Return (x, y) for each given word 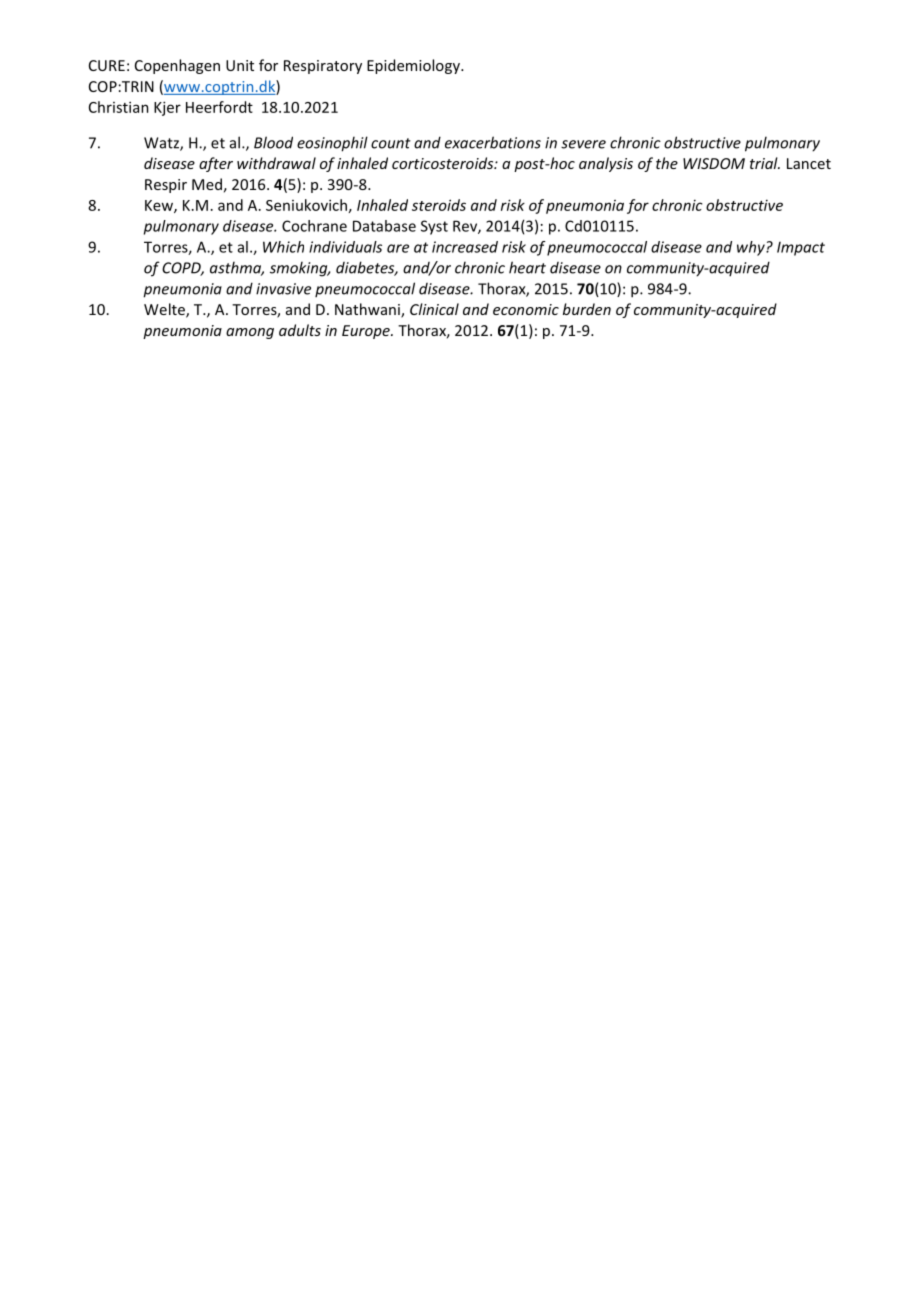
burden (587, 309)
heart (527, 267)
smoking (300, 269)
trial (765, 163)
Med (207, 184)
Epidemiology (414, 66)
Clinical (434, 309)
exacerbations (493, 142)
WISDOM (714, 163)
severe (583, 144)
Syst (434, 227)
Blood (273, 142)
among (250, 333)
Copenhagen (177, 66)
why (752, 248)
